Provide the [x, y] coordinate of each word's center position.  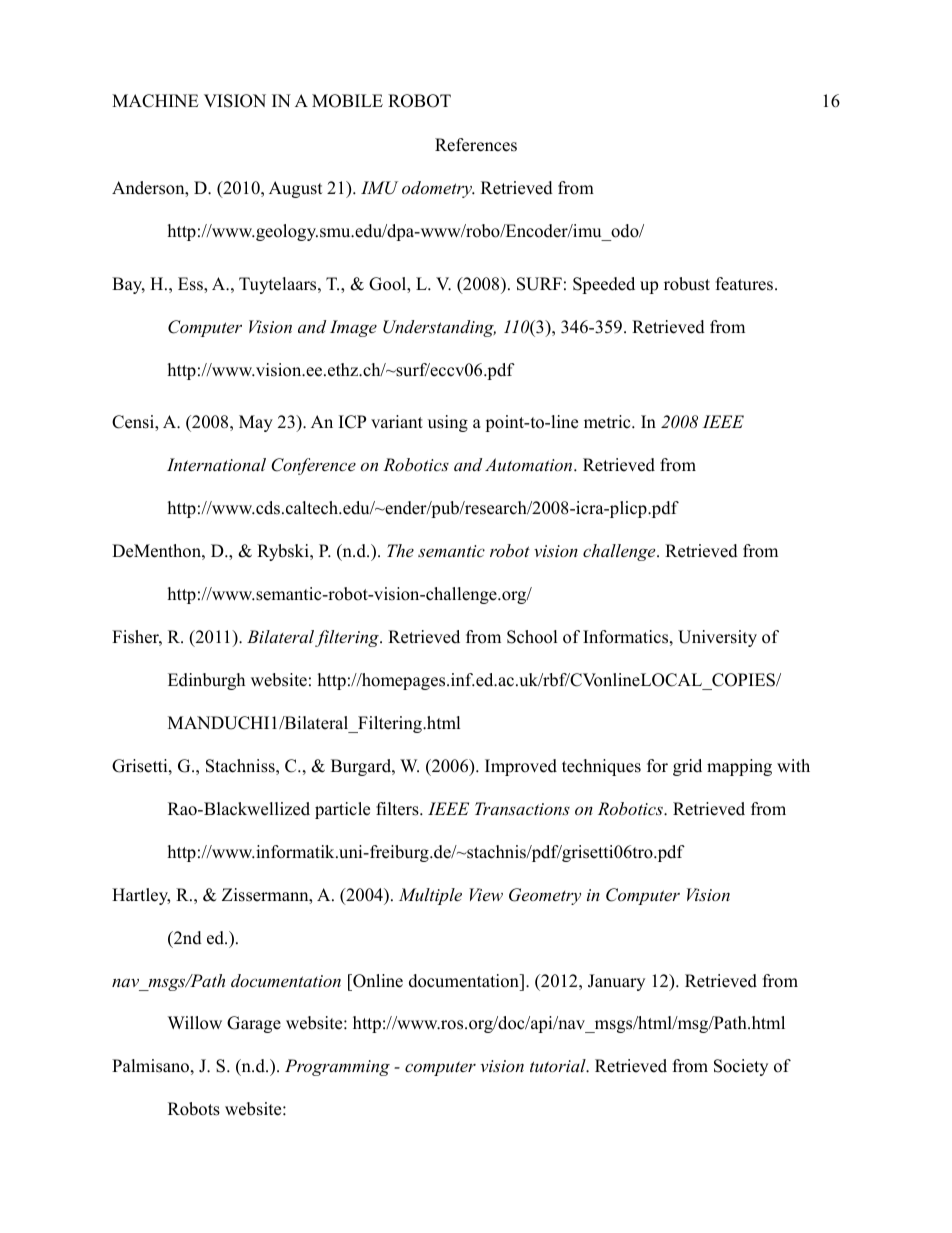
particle [342, 810]
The [400, 550]
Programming [337, 1067]
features [746, 284]
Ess [191, 285]
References [476, 145]
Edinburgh [206, 681]
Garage [254, 1024]
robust [687, 284]
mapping [739, 767]
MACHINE [155, 101]
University [717, 638]
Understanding [439, 328]
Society [741, 1067]
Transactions [522, 808]
